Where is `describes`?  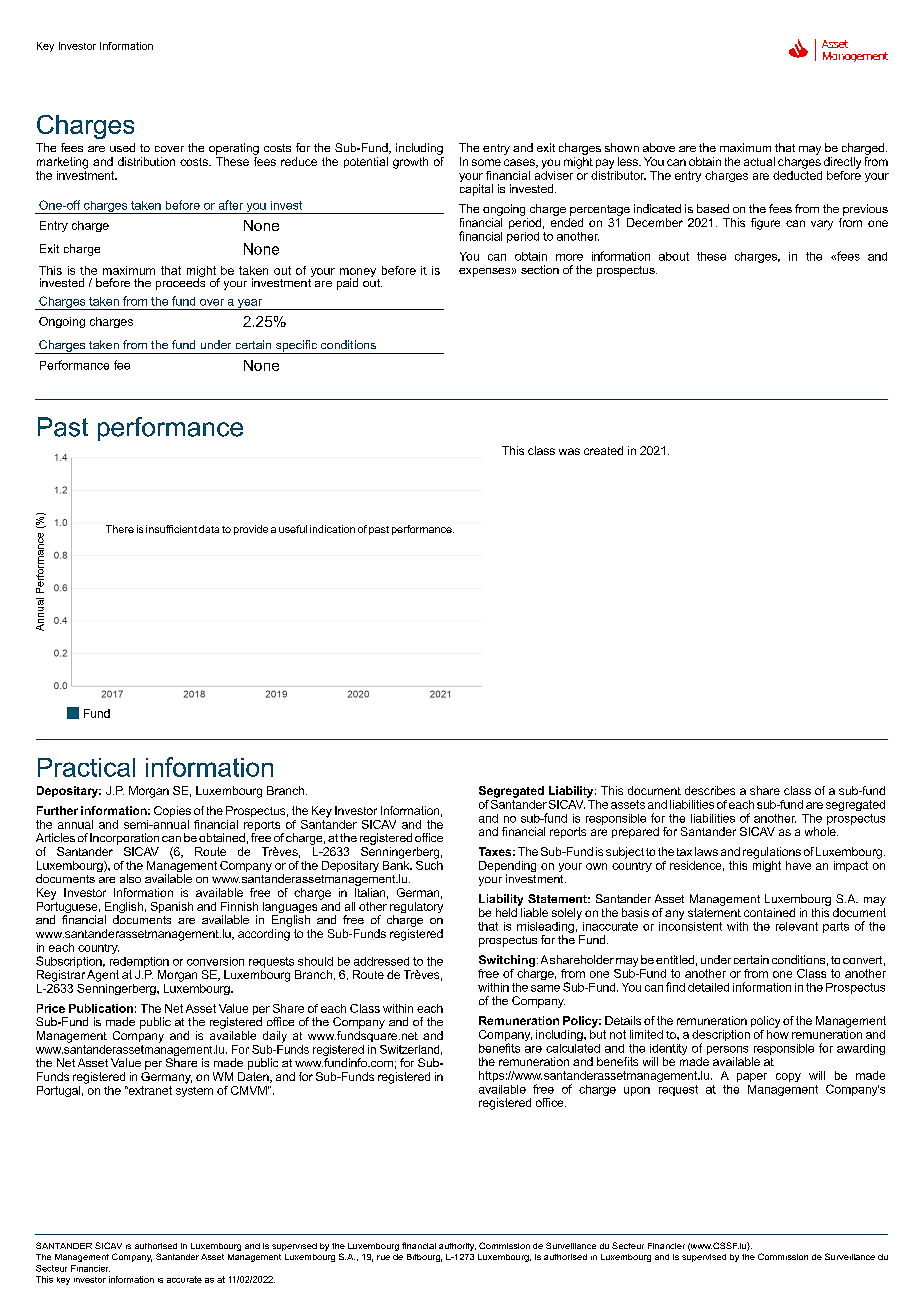
describes is located at coordinates (710, 790).
